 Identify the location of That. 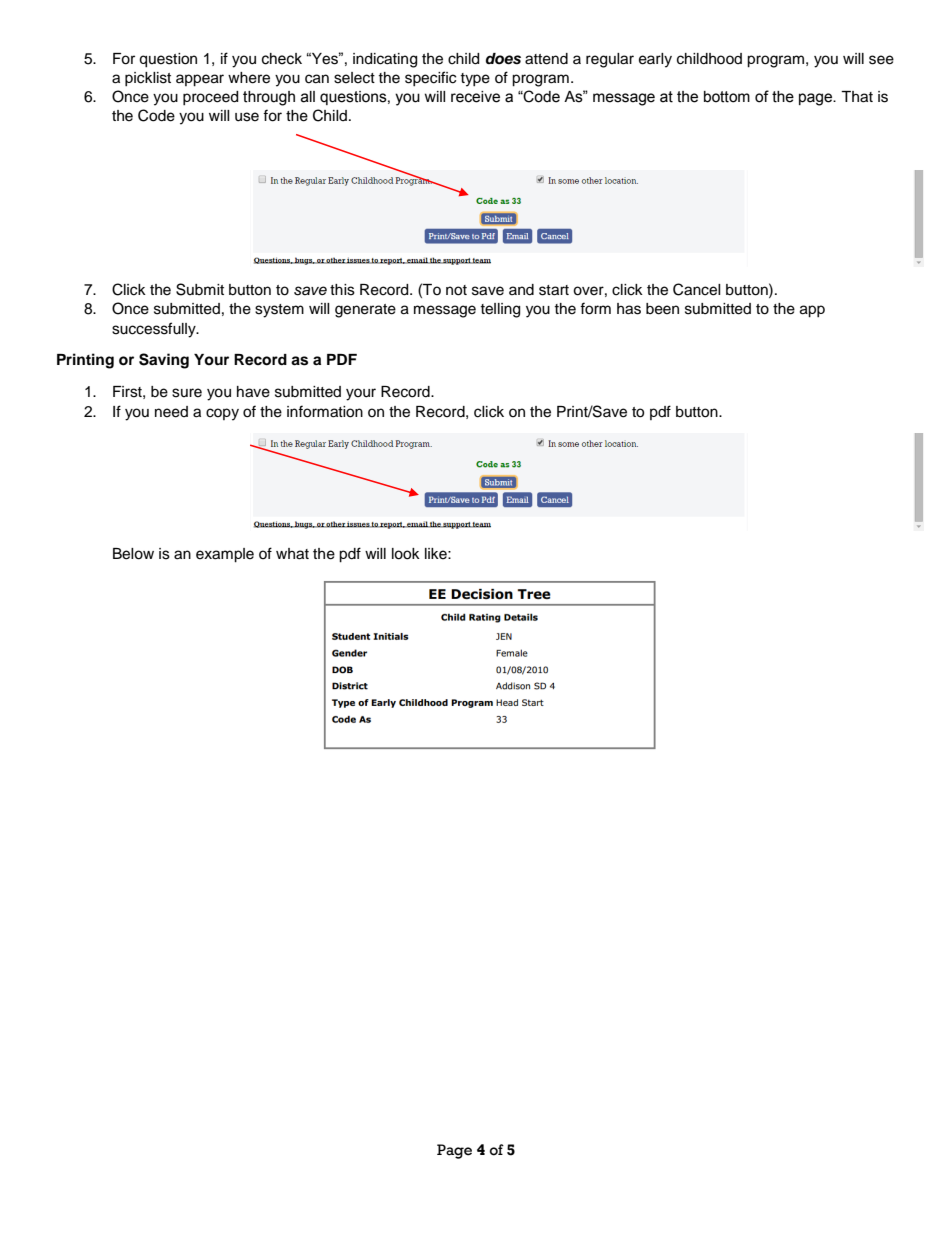
(857, 97).
